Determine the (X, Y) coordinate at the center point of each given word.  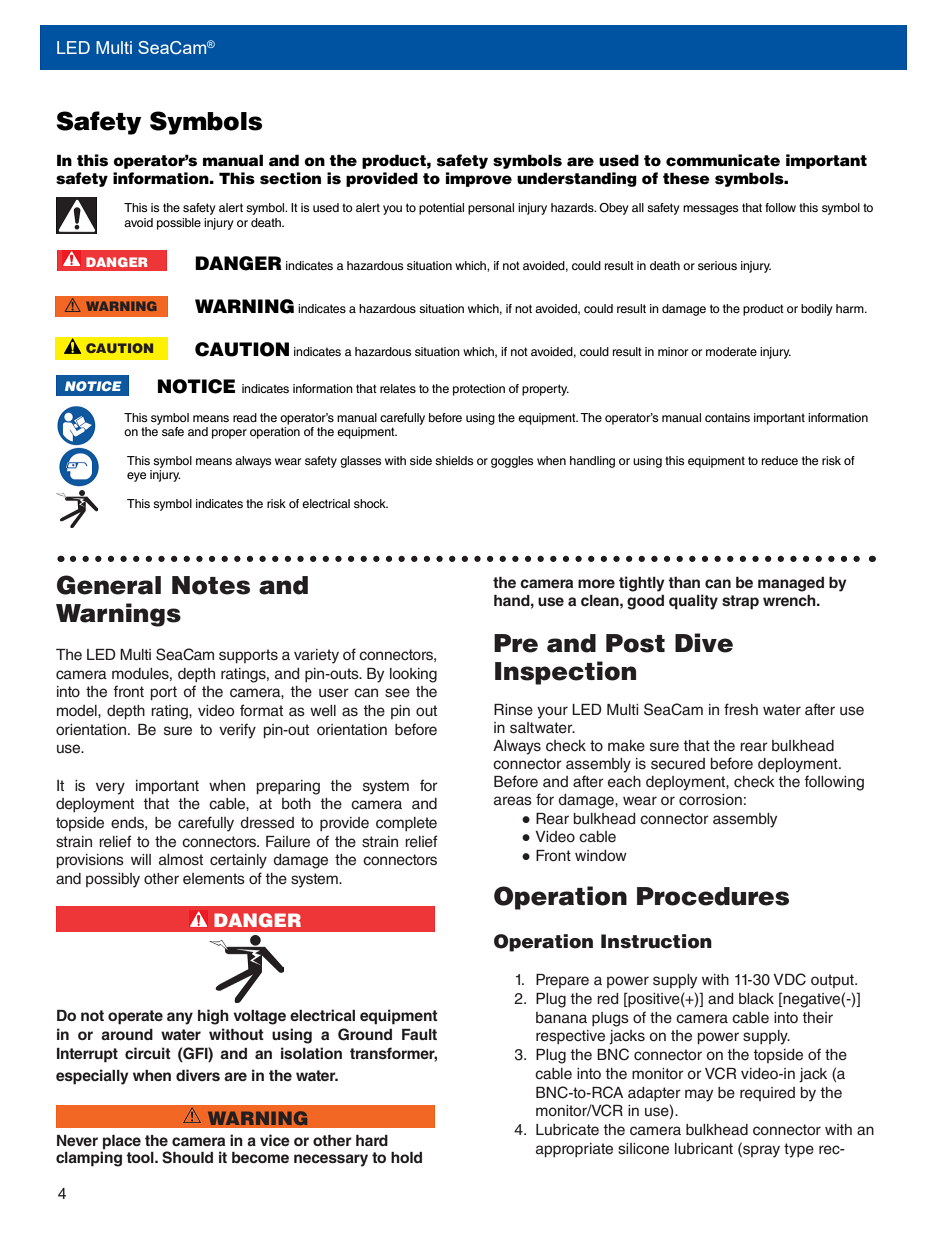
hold (406, 1157)
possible (179, 224)
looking (413, 675)
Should (187, 1157)
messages (710, 210)
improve (479, 179)
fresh (741, 709)
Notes (211, 585)
